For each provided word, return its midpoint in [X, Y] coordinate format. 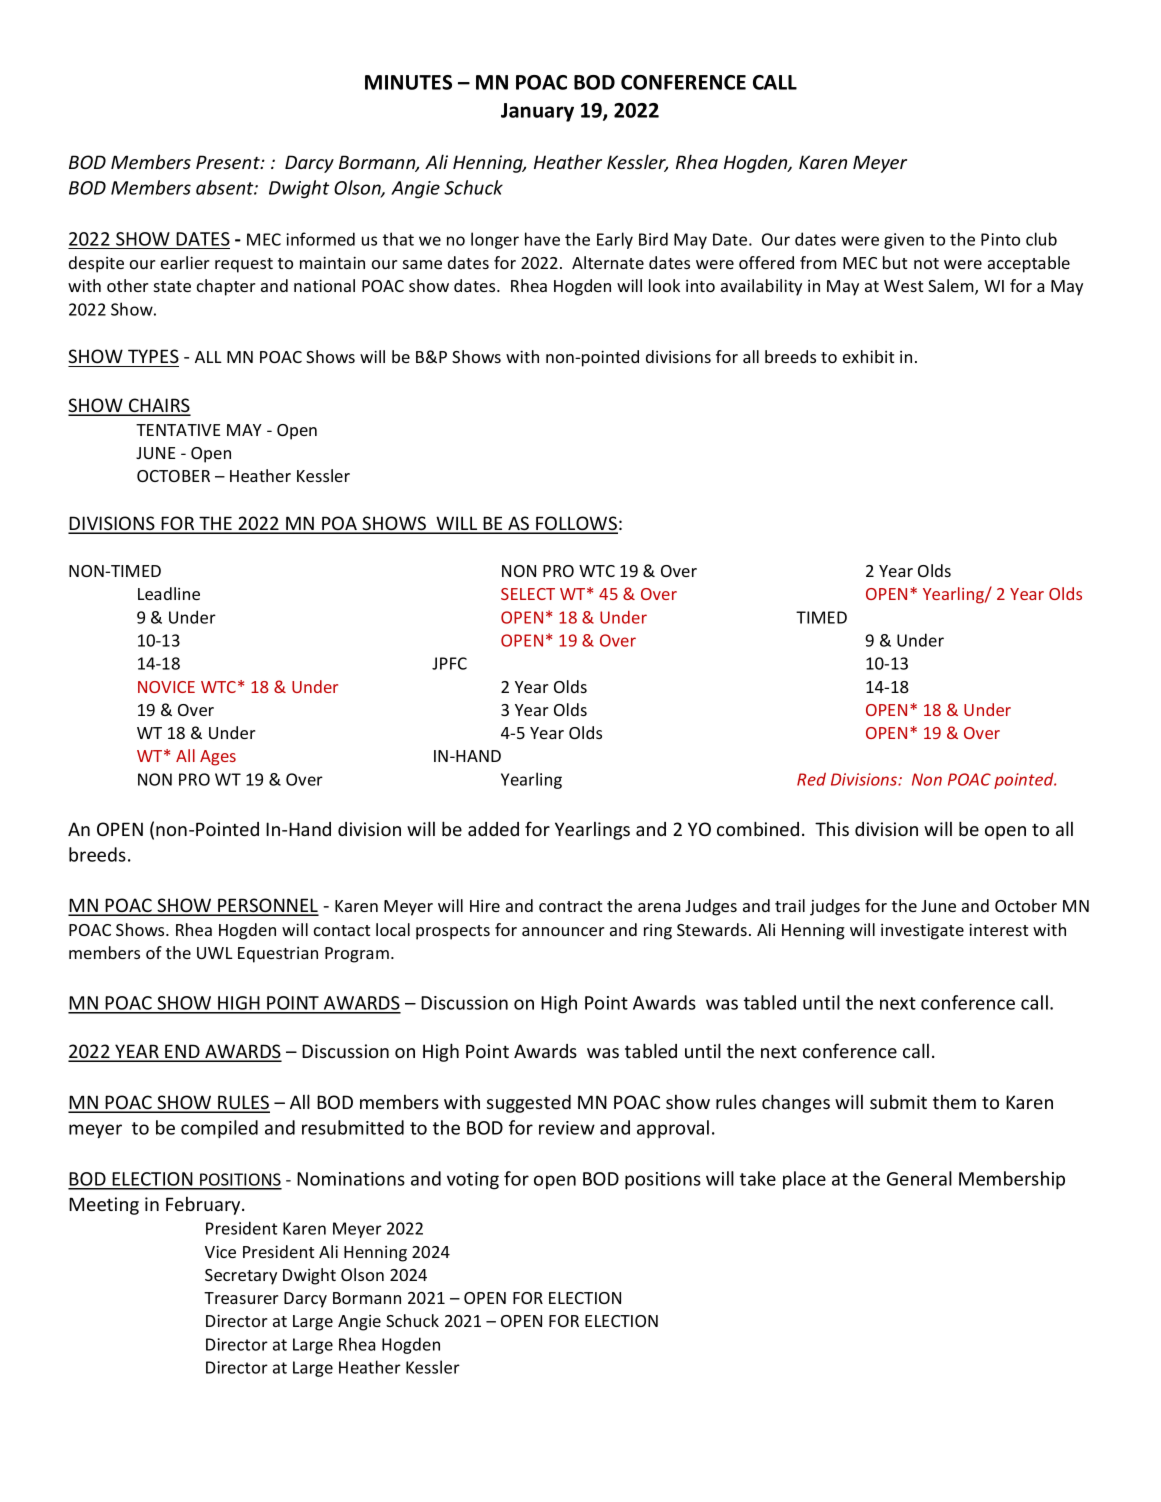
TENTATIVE [178, 430]
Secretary [241, 1277]
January [537, 112]
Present [229, 162]
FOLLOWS [576, 524]
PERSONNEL [267, 906]
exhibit [868, 356]
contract [570, 906]
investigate [922, 931]
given [904, 241]
